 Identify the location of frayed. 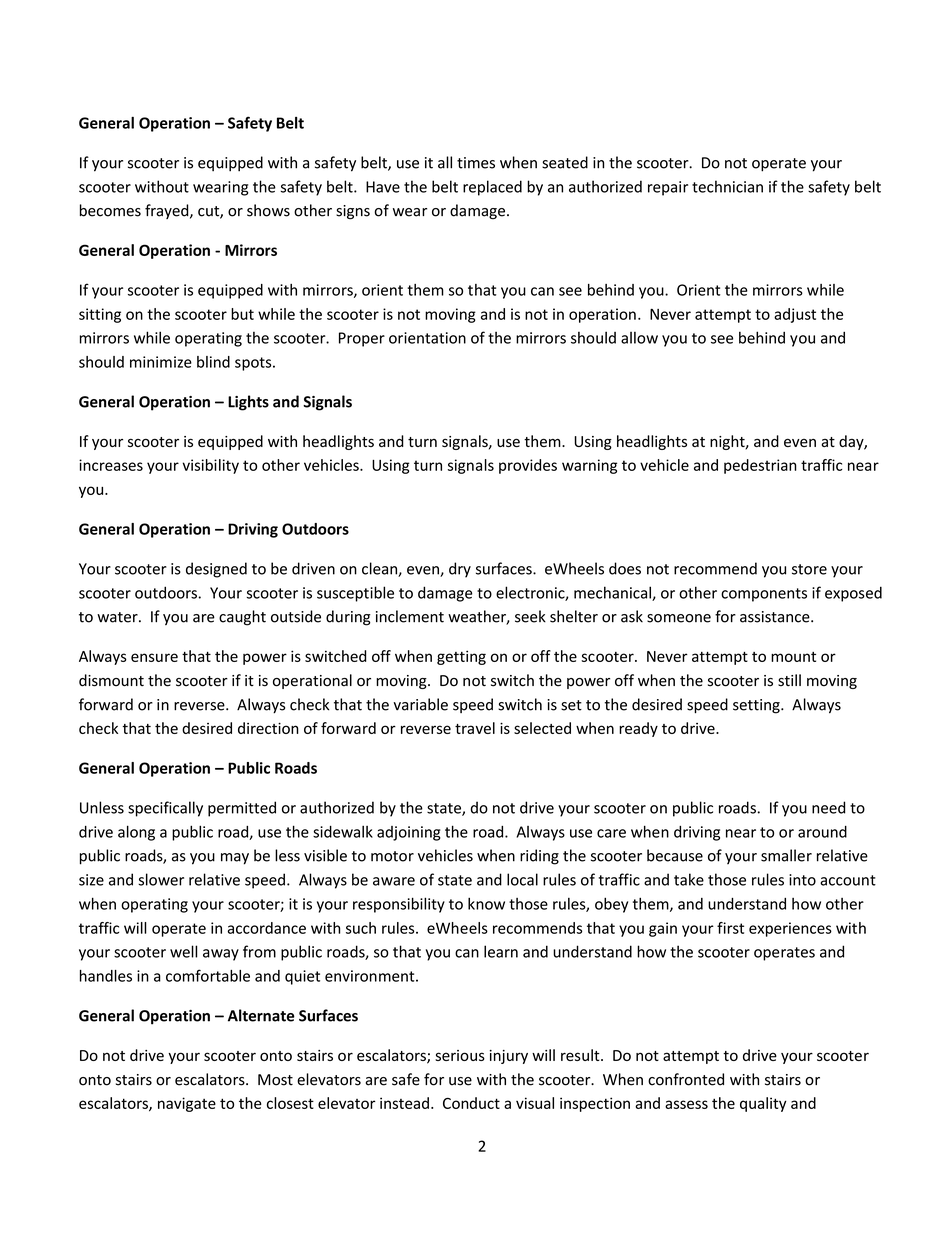
(168, 211).
